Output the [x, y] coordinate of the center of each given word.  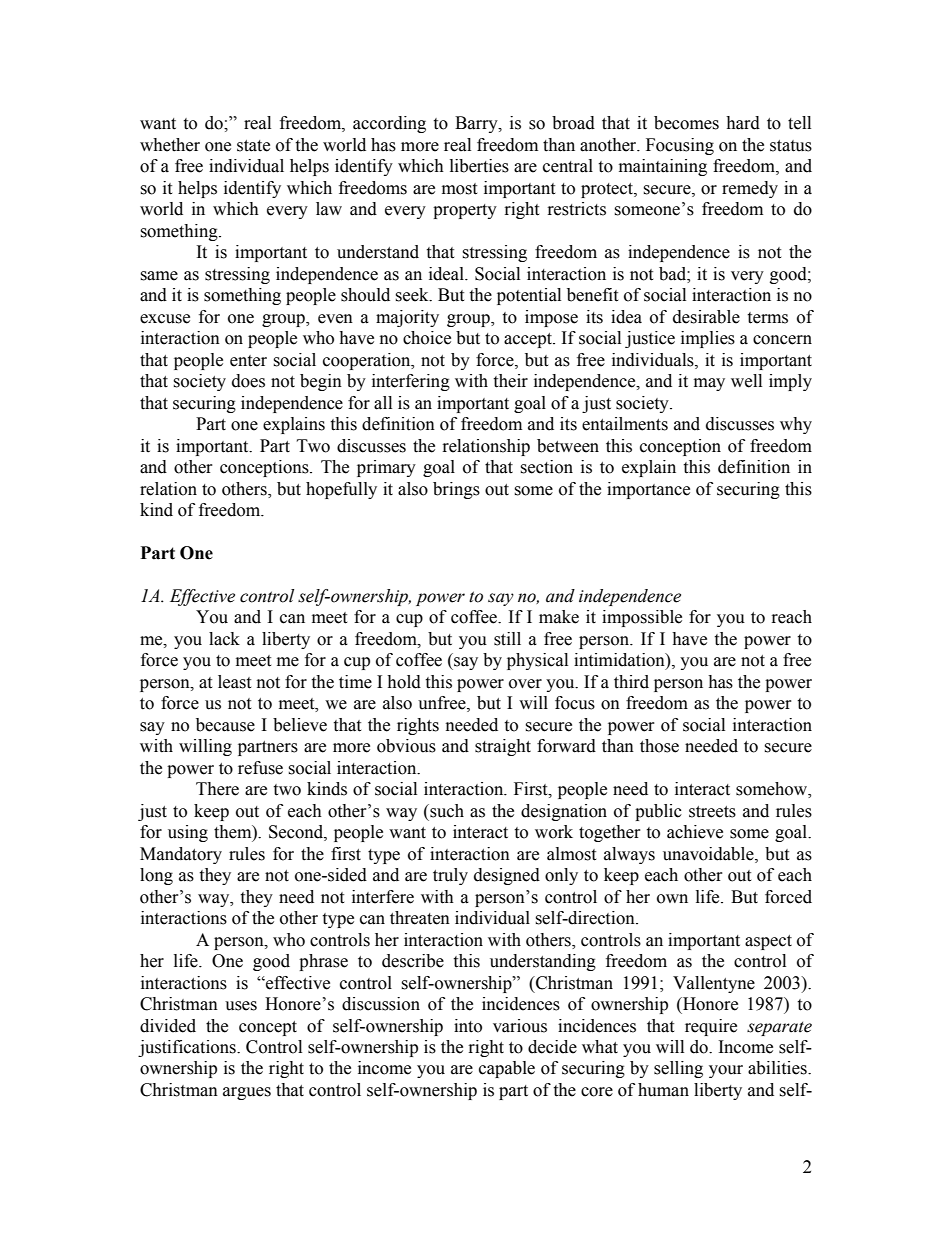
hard [743, 123]
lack [224, 639]
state [253, 146]
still [507, 639]
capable [507, 1069]
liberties [479, 166]
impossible [642, 618]
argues [247, 1093]
